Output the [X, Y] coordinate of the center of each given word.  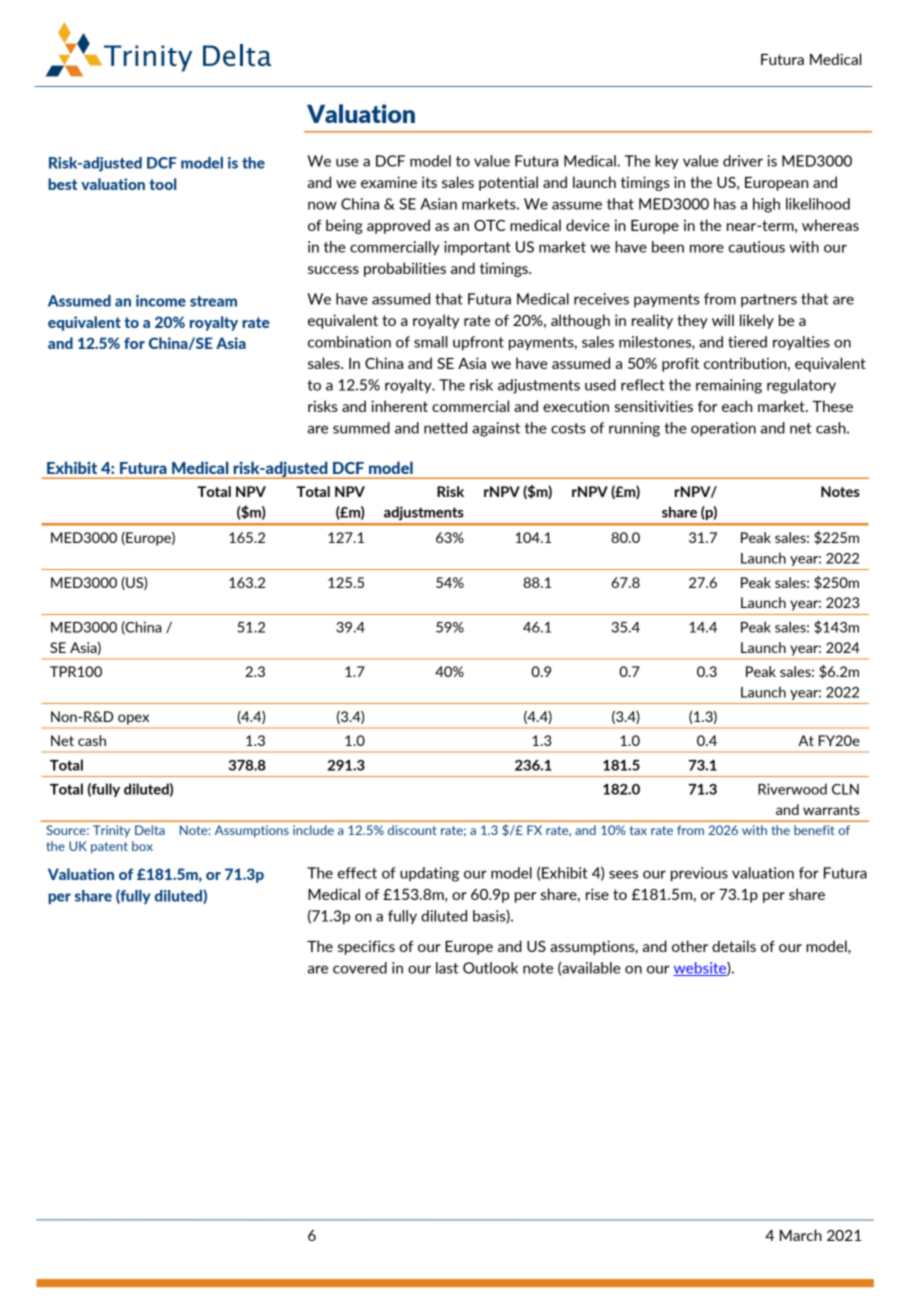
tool [162, 184]
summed [361, 428]
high [766, 205]
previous [699, 874]
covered [360, 968]
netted [445, 428]
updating [429, 874]
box [142, 846]
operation [723, 429]
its [429, 182]
